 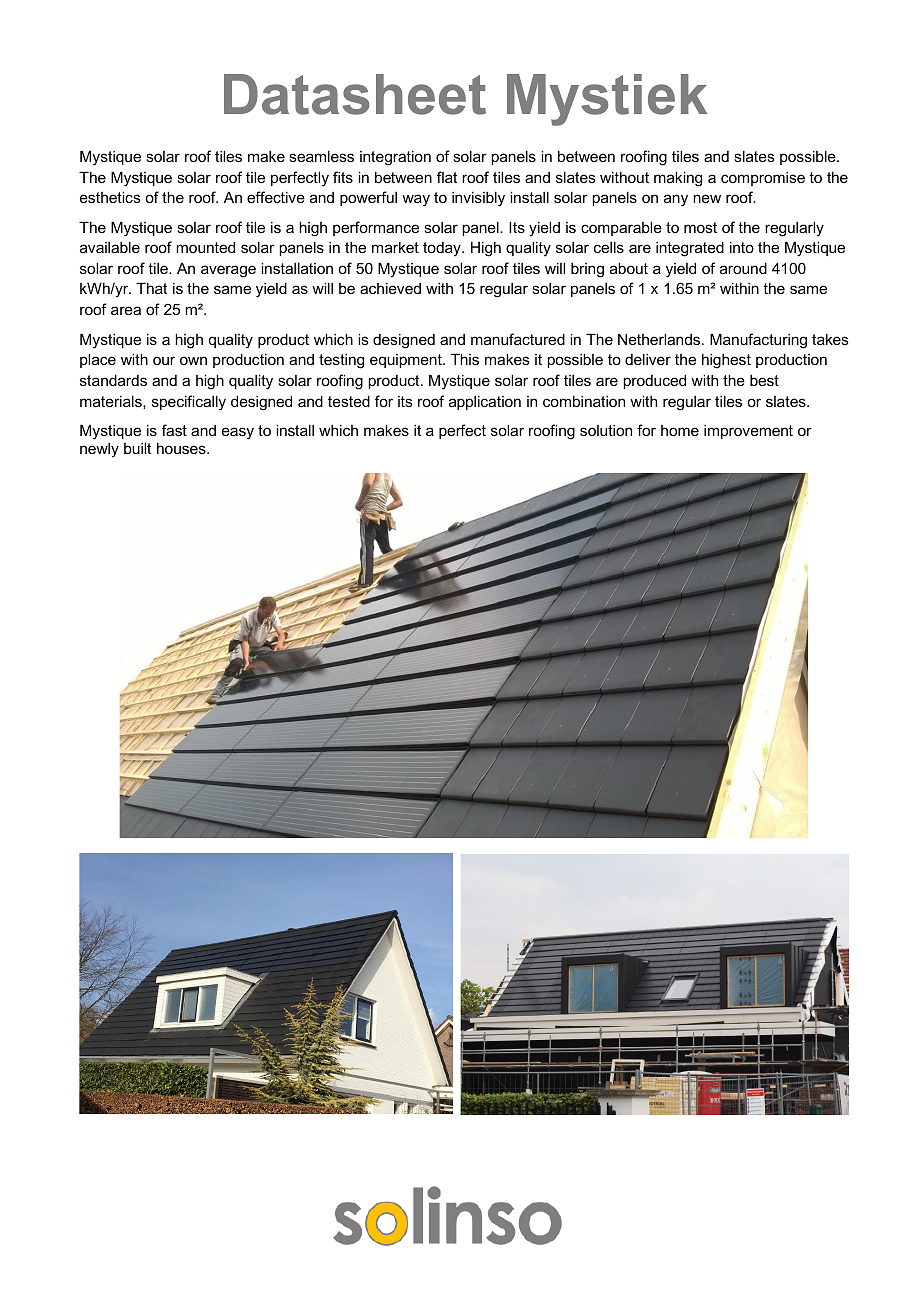 I want to click on invisibly, so click(x=478, y=199).
